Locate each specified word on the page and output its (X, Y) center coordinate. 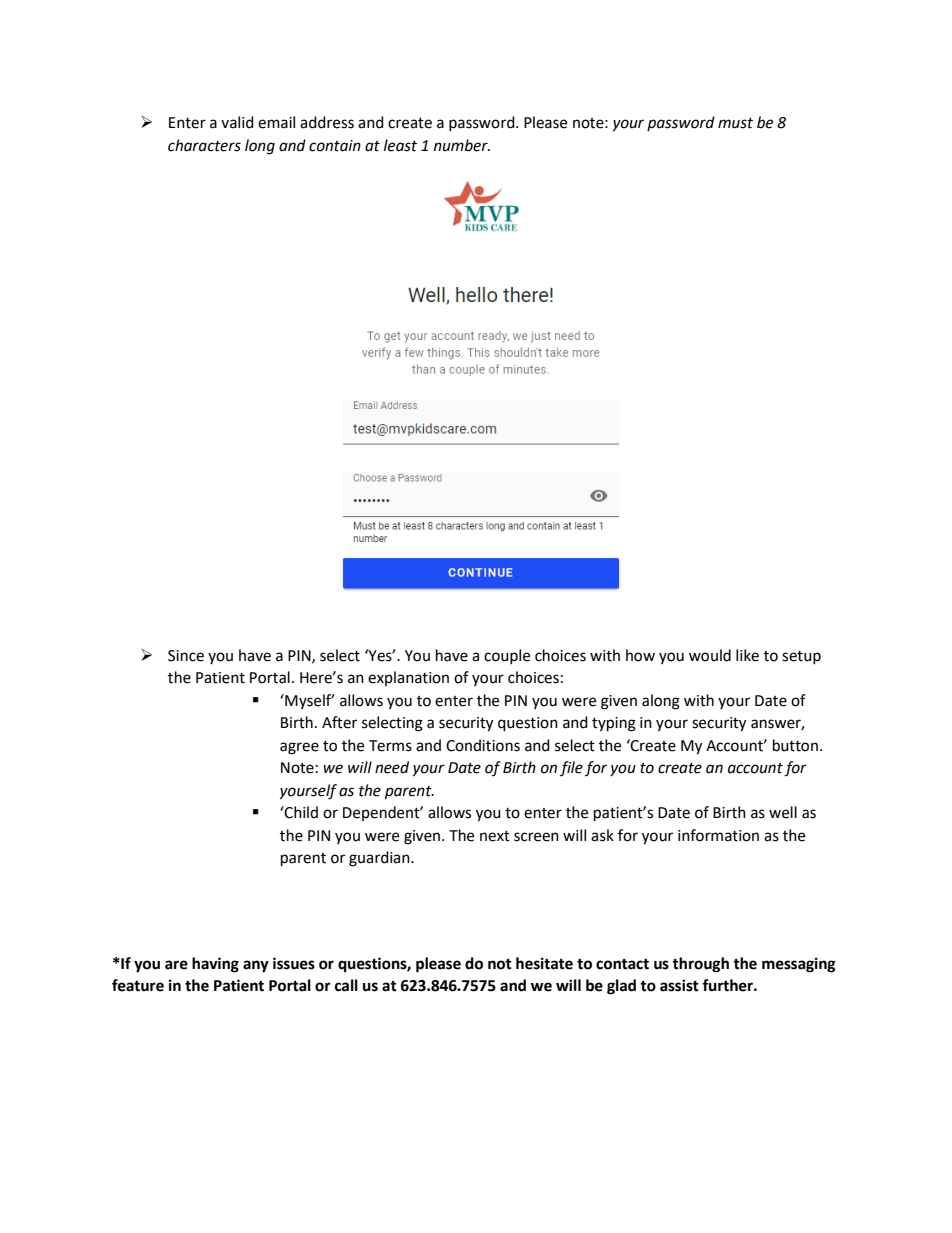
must (735, 123)
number (462, 145)
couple (507, 656)
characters (204, 145)
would (710, 655)
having (215, 965)
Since (186, 656)
